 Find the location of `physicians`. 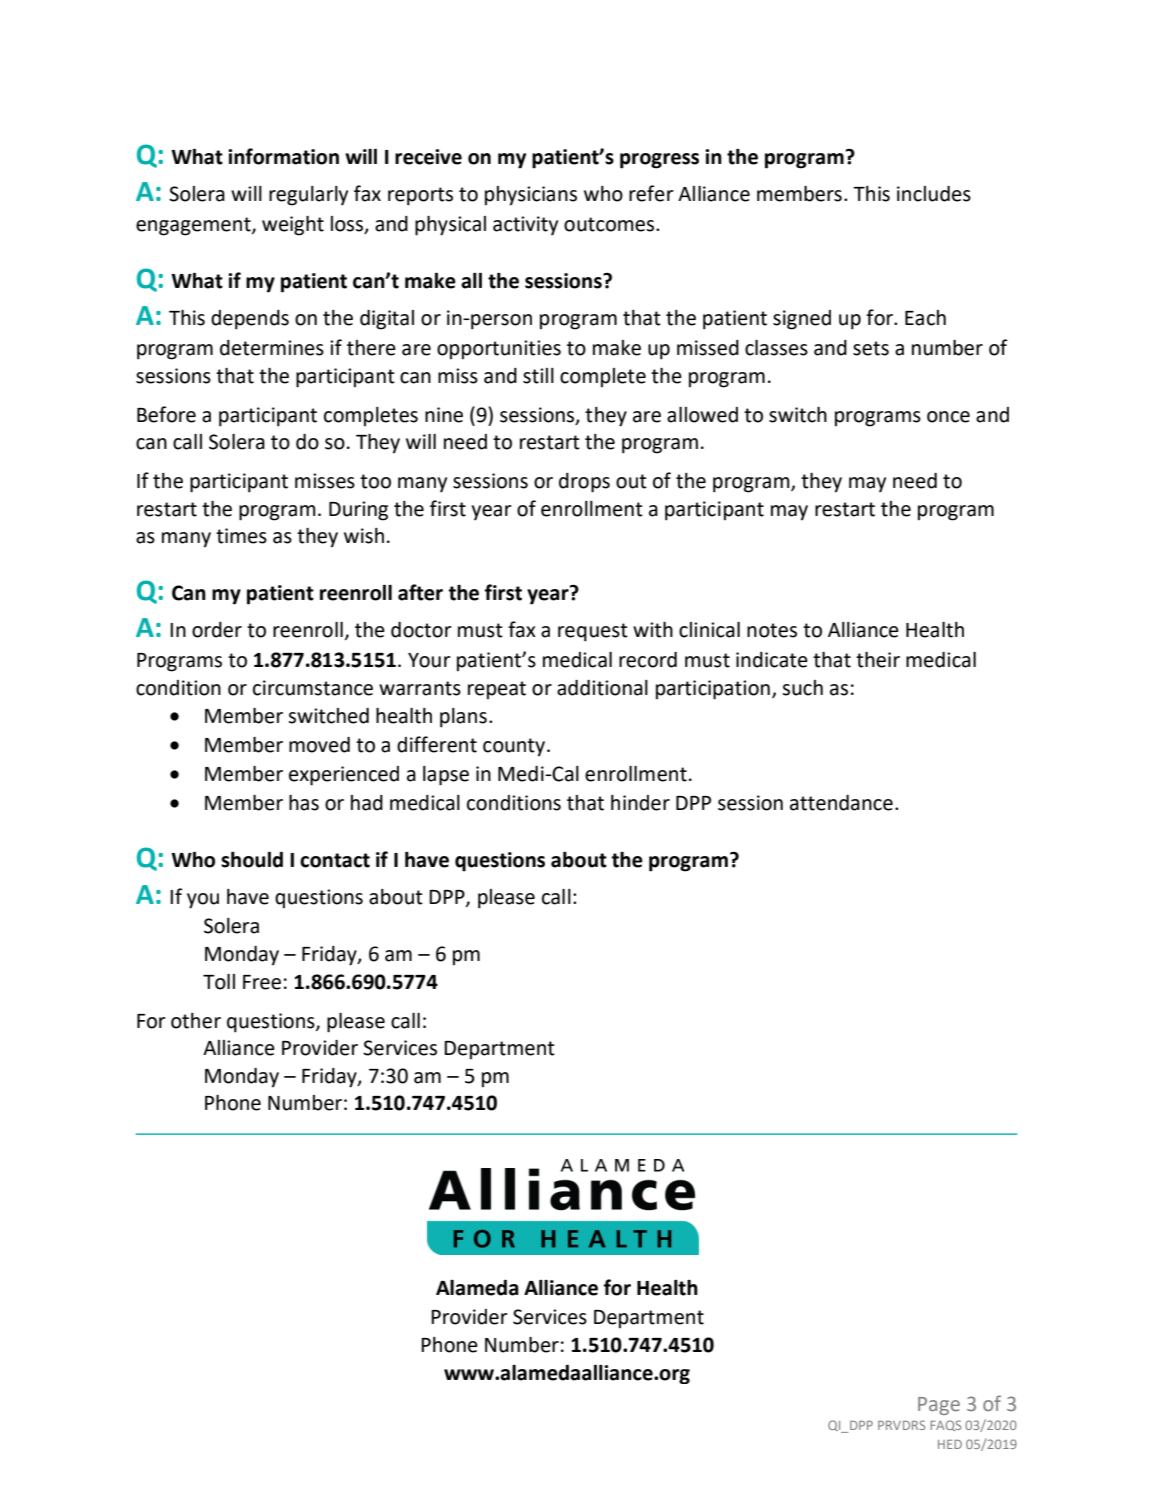

physicians is located at coordinates (531, 196).
